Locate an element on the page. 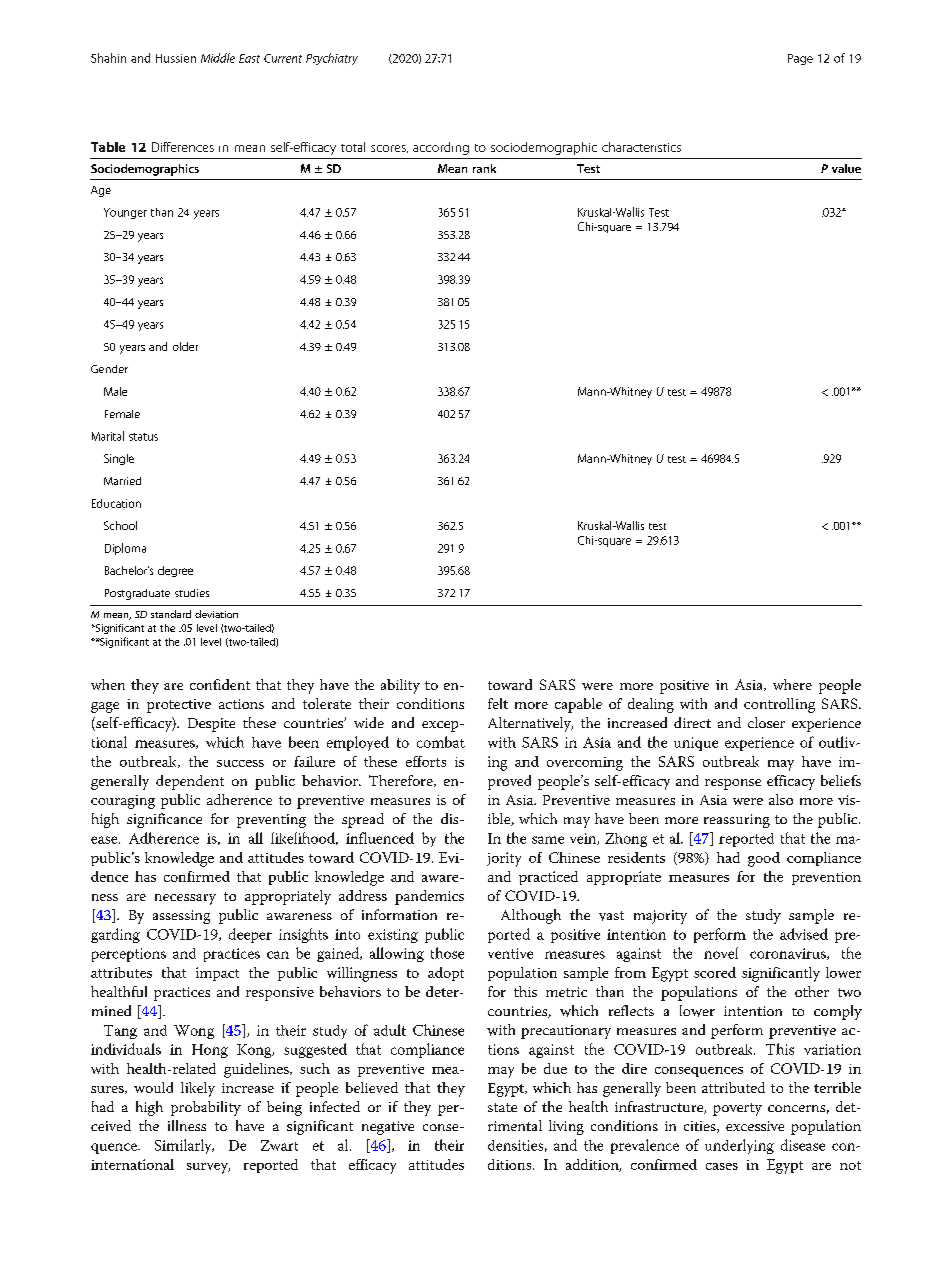  deviation is located at coordinates (216, 614).
